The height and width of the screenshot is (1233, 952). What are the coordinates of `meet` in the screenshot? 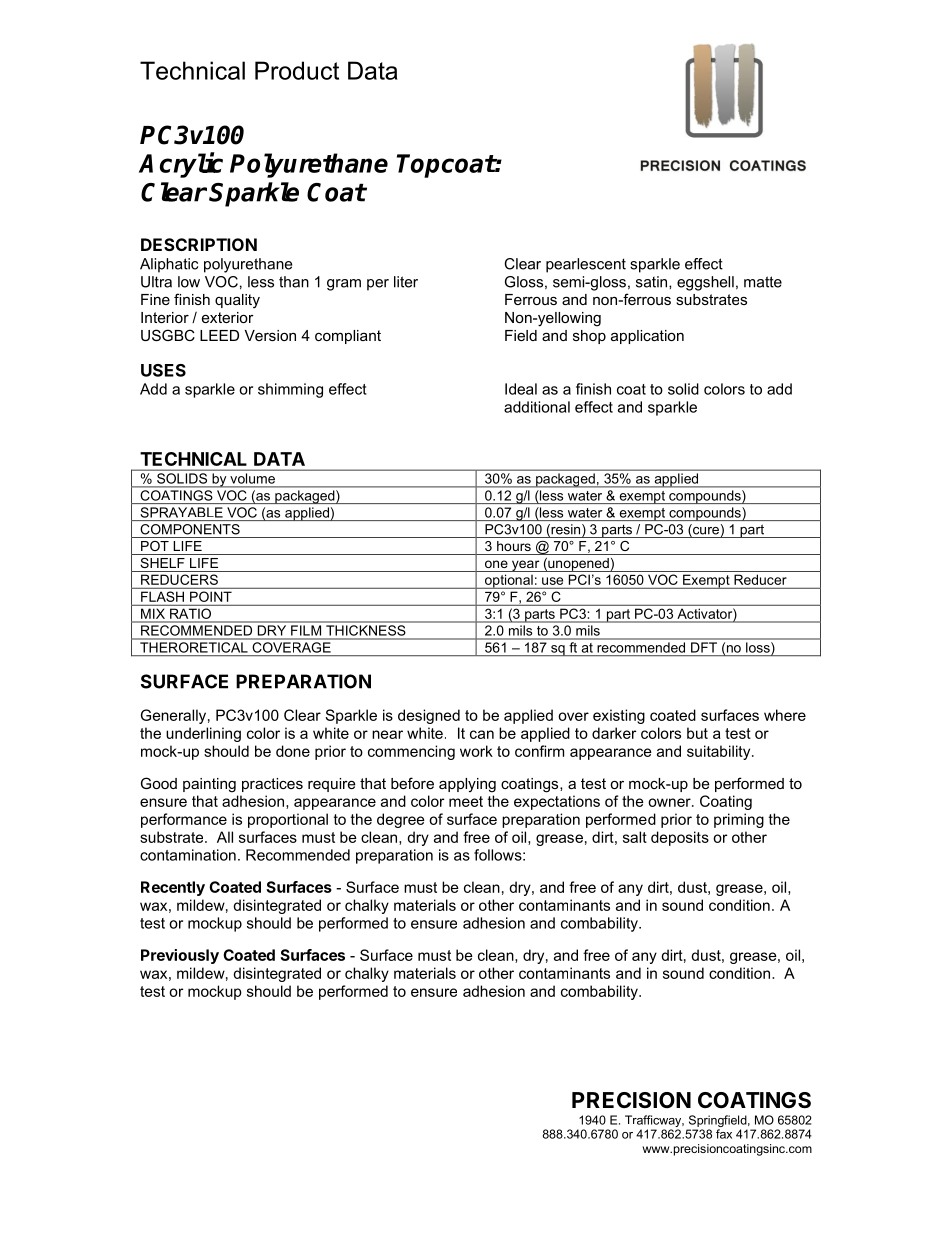 It's located at (466, 801).
